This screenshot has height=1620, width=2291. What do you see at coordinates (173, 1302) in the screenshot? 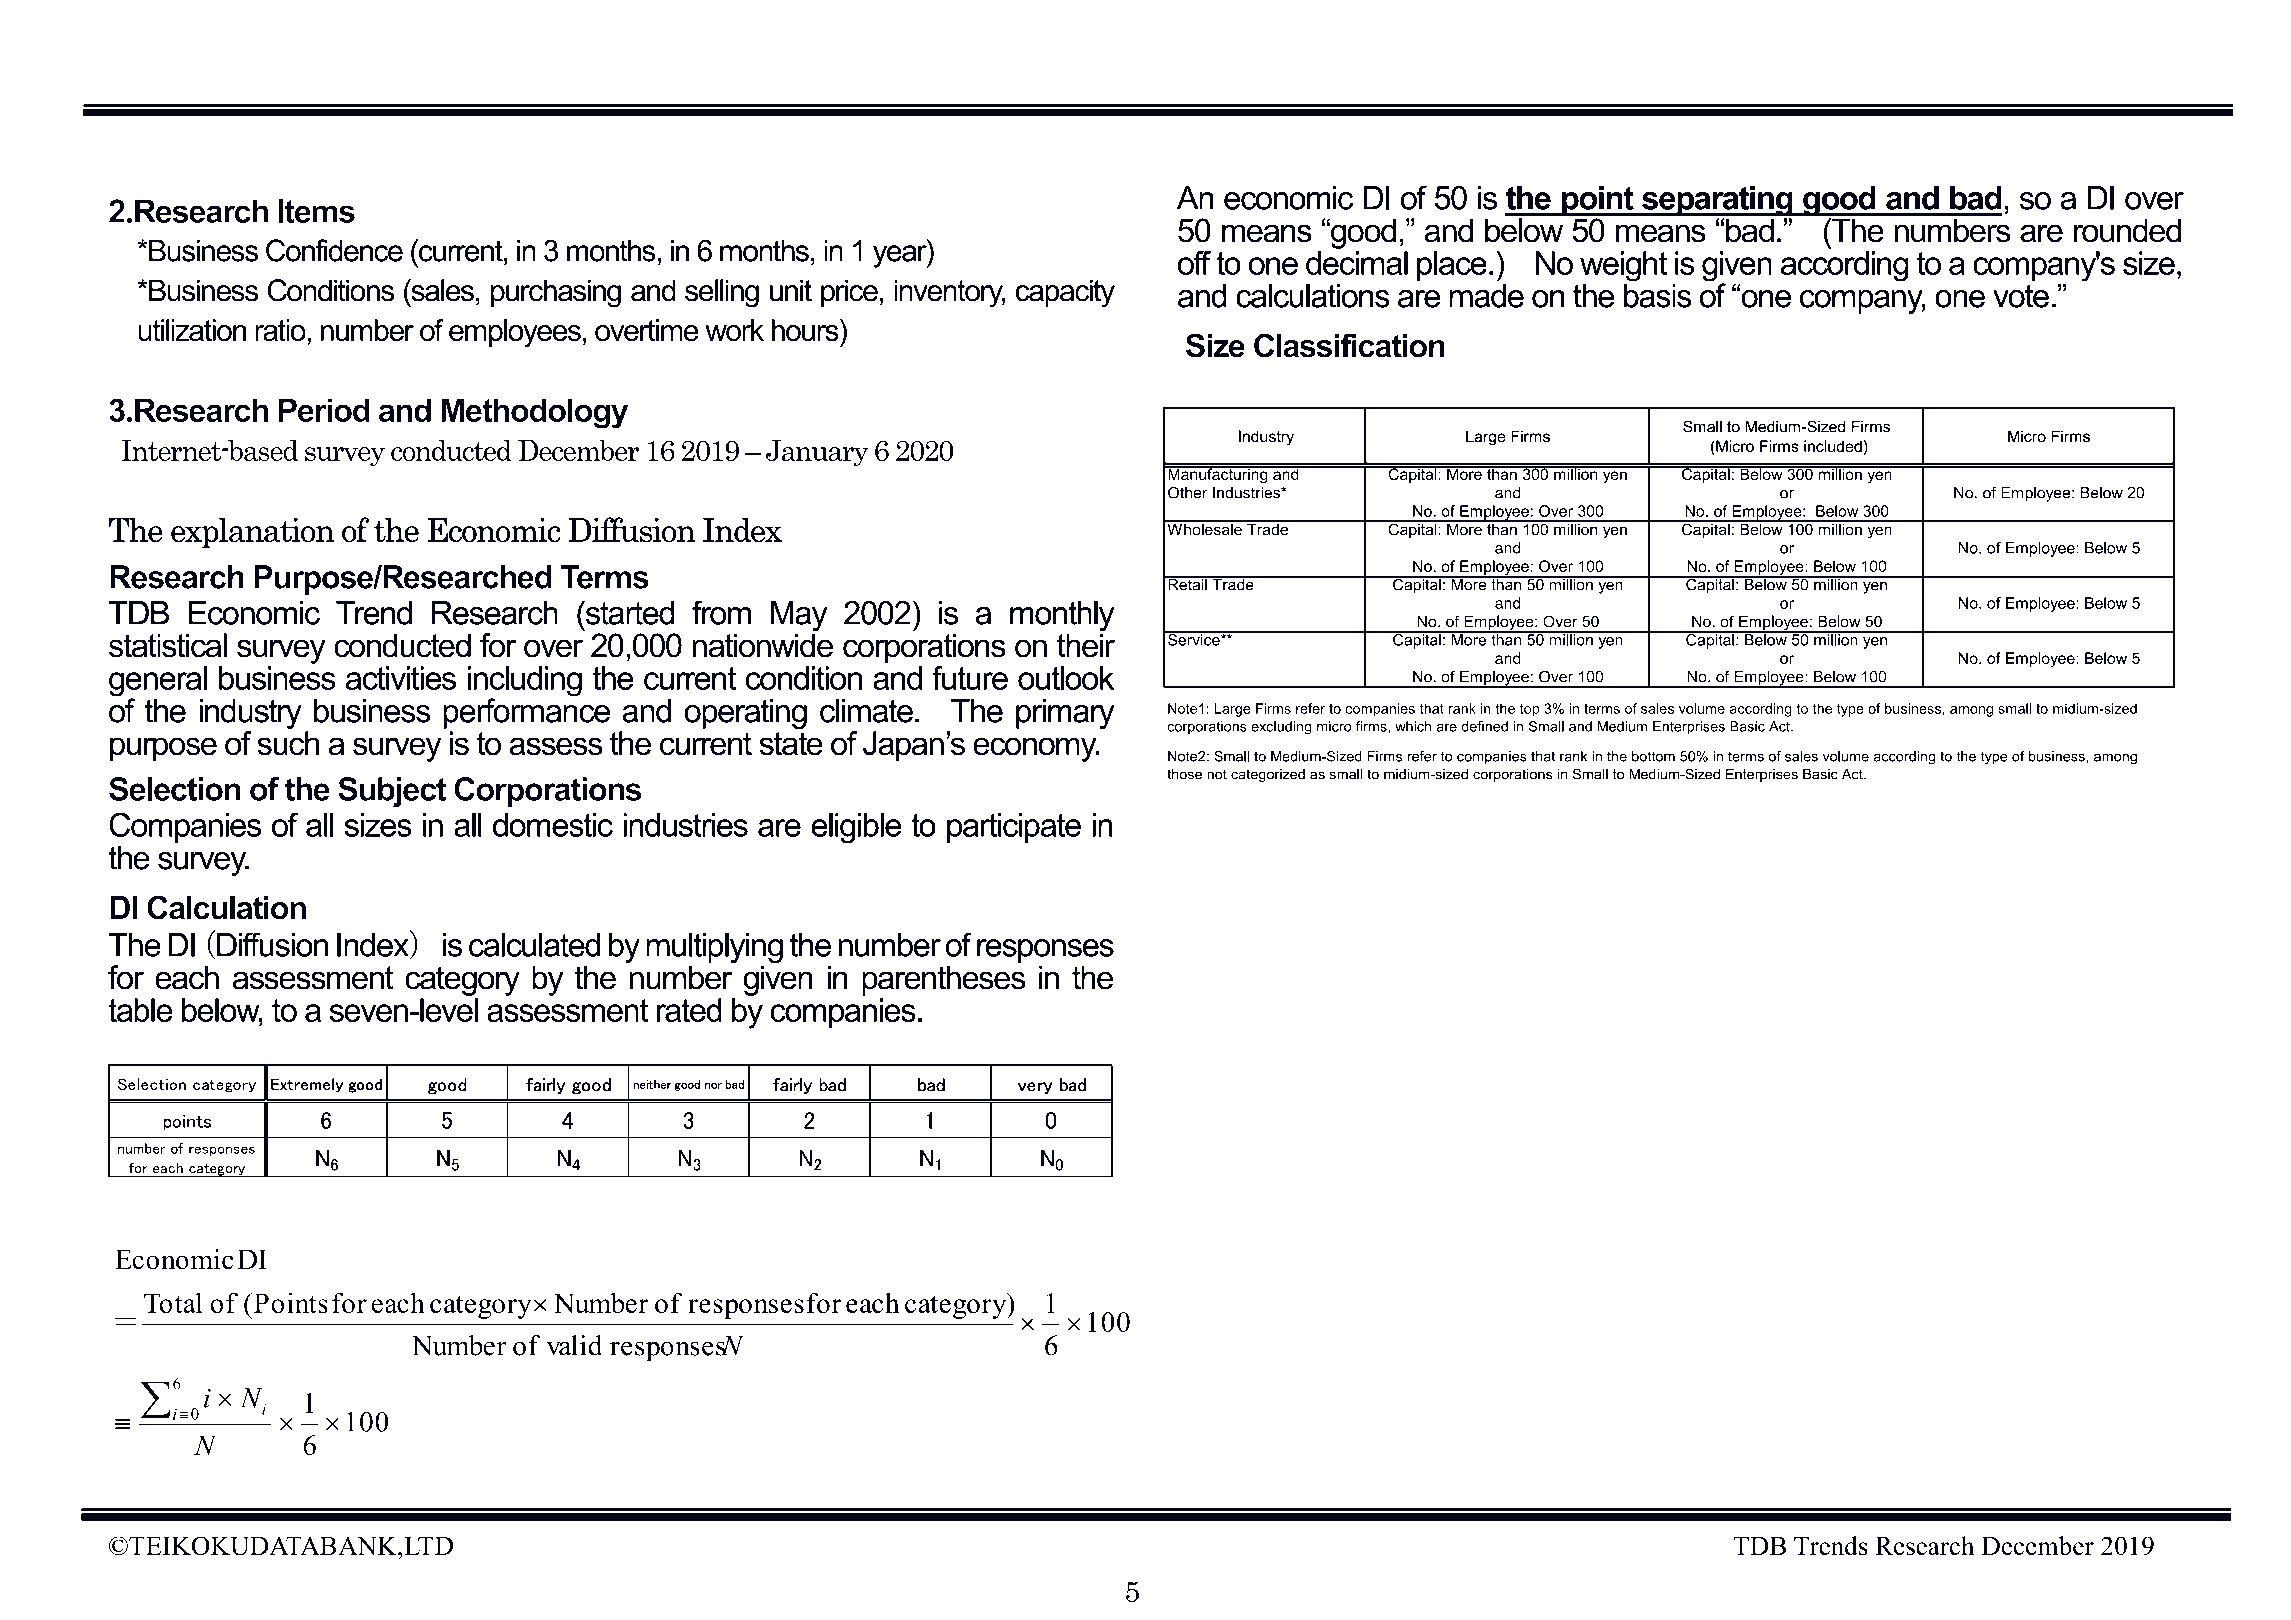
I see `Total` at bounding box center [173, 1302].
